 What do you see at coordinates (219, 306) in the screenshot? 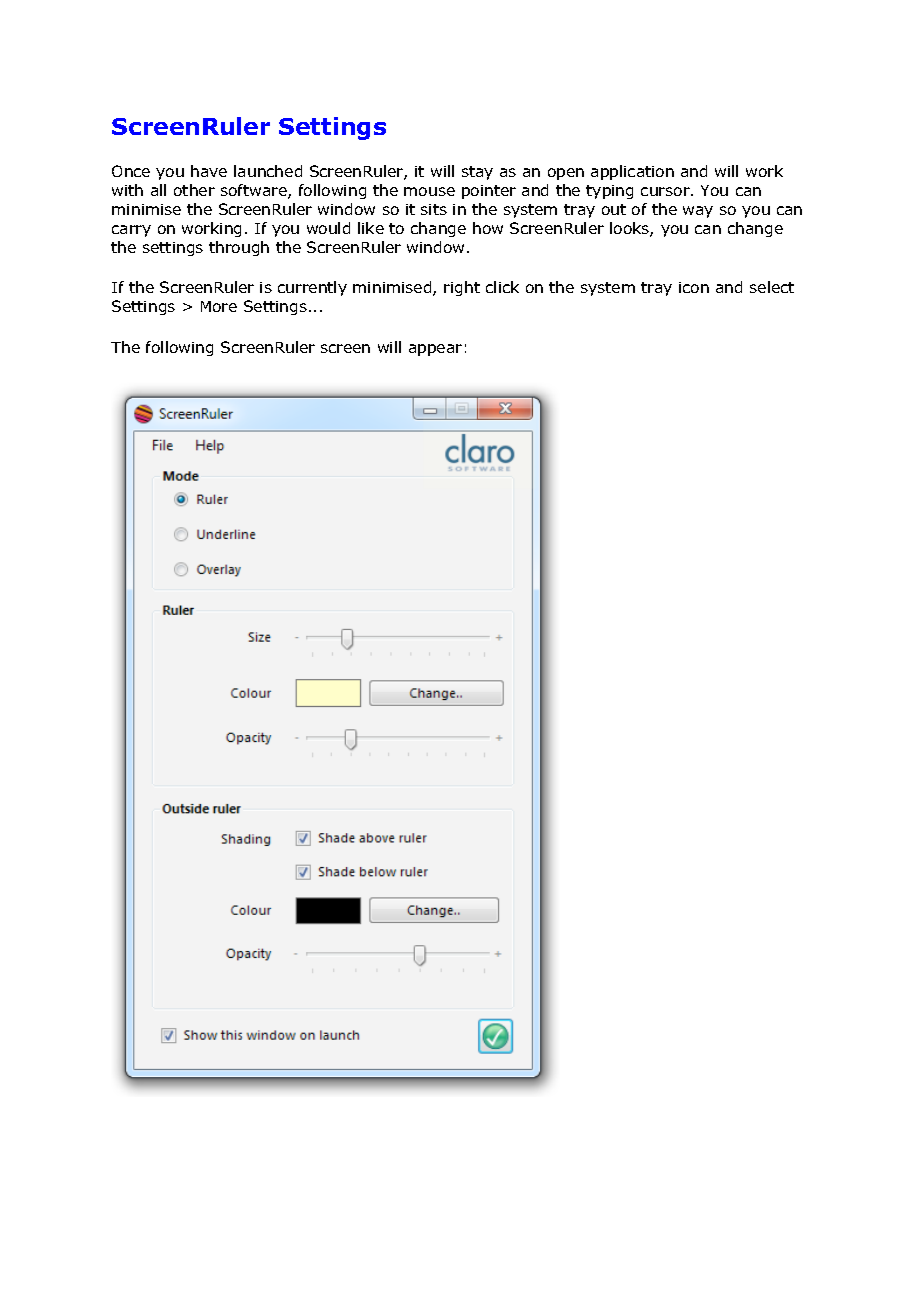
I see `More` at bounding box center [219, 306].
